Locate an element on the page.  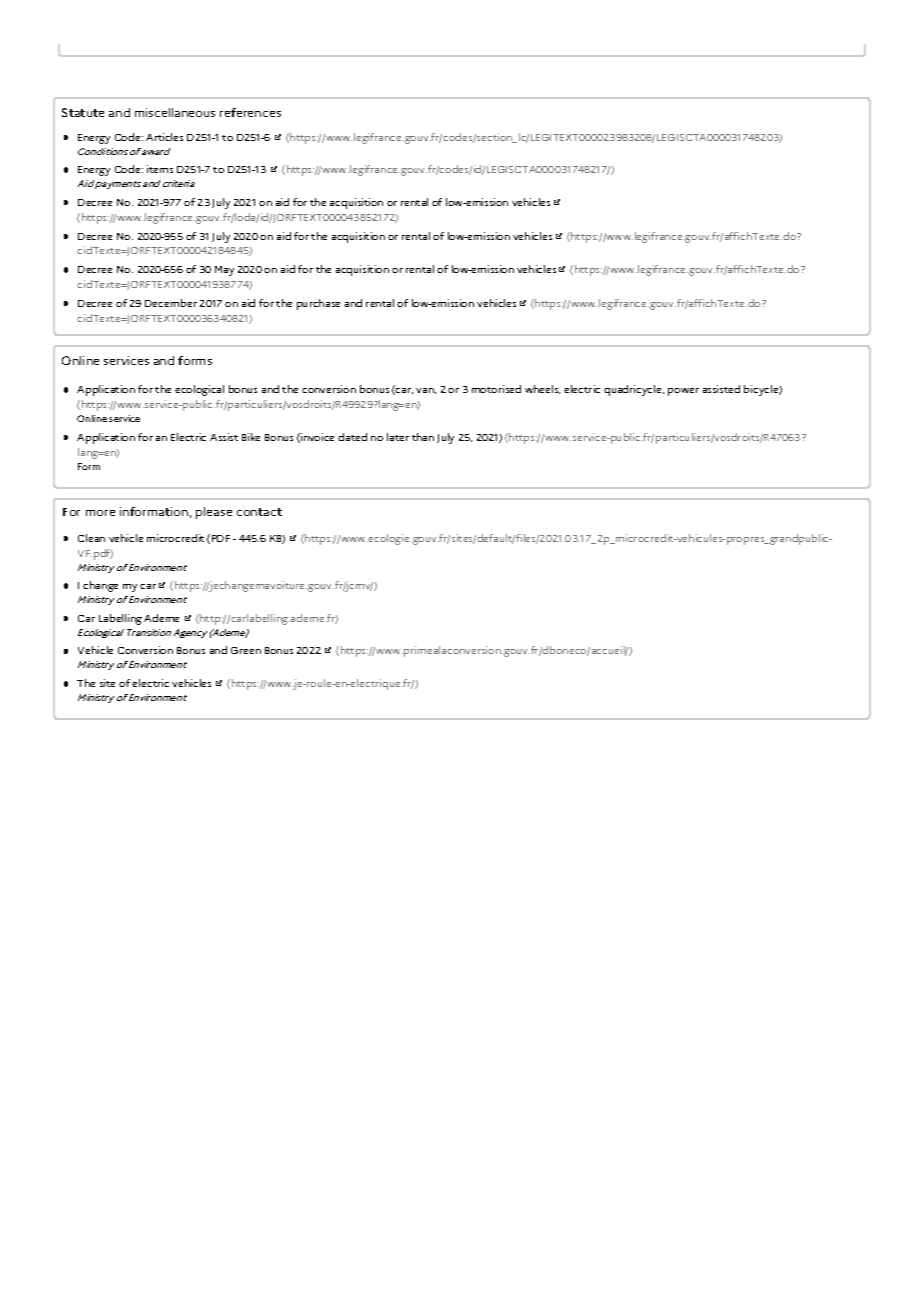
power is located at coordinates (683, 392).
